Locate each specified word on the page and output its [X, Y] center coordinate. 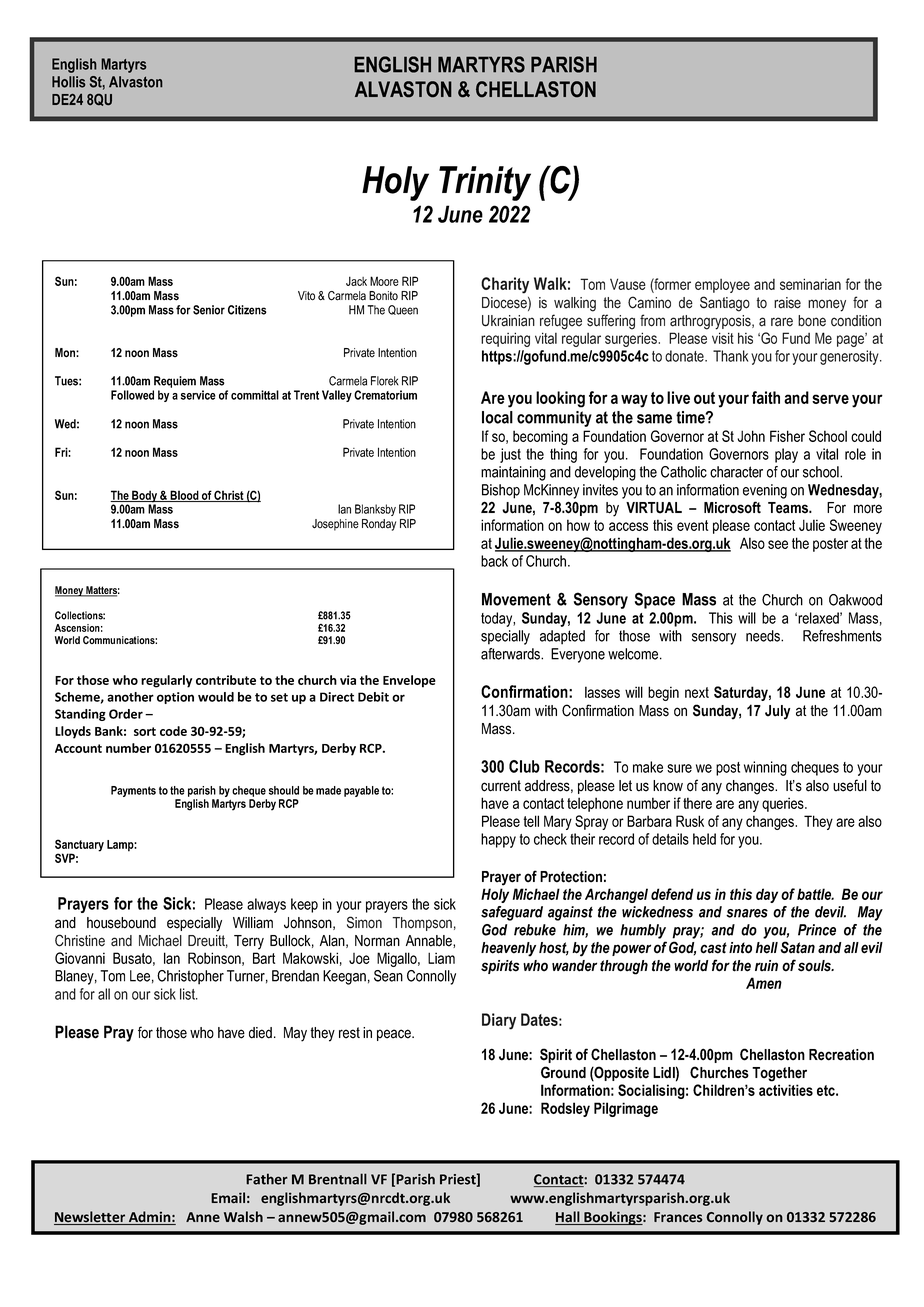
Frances [678, 1217]
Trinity [485, 183]
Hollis [69, 82]
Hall [568, 1218]
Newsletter [90, 1218]
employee [722, 286]
